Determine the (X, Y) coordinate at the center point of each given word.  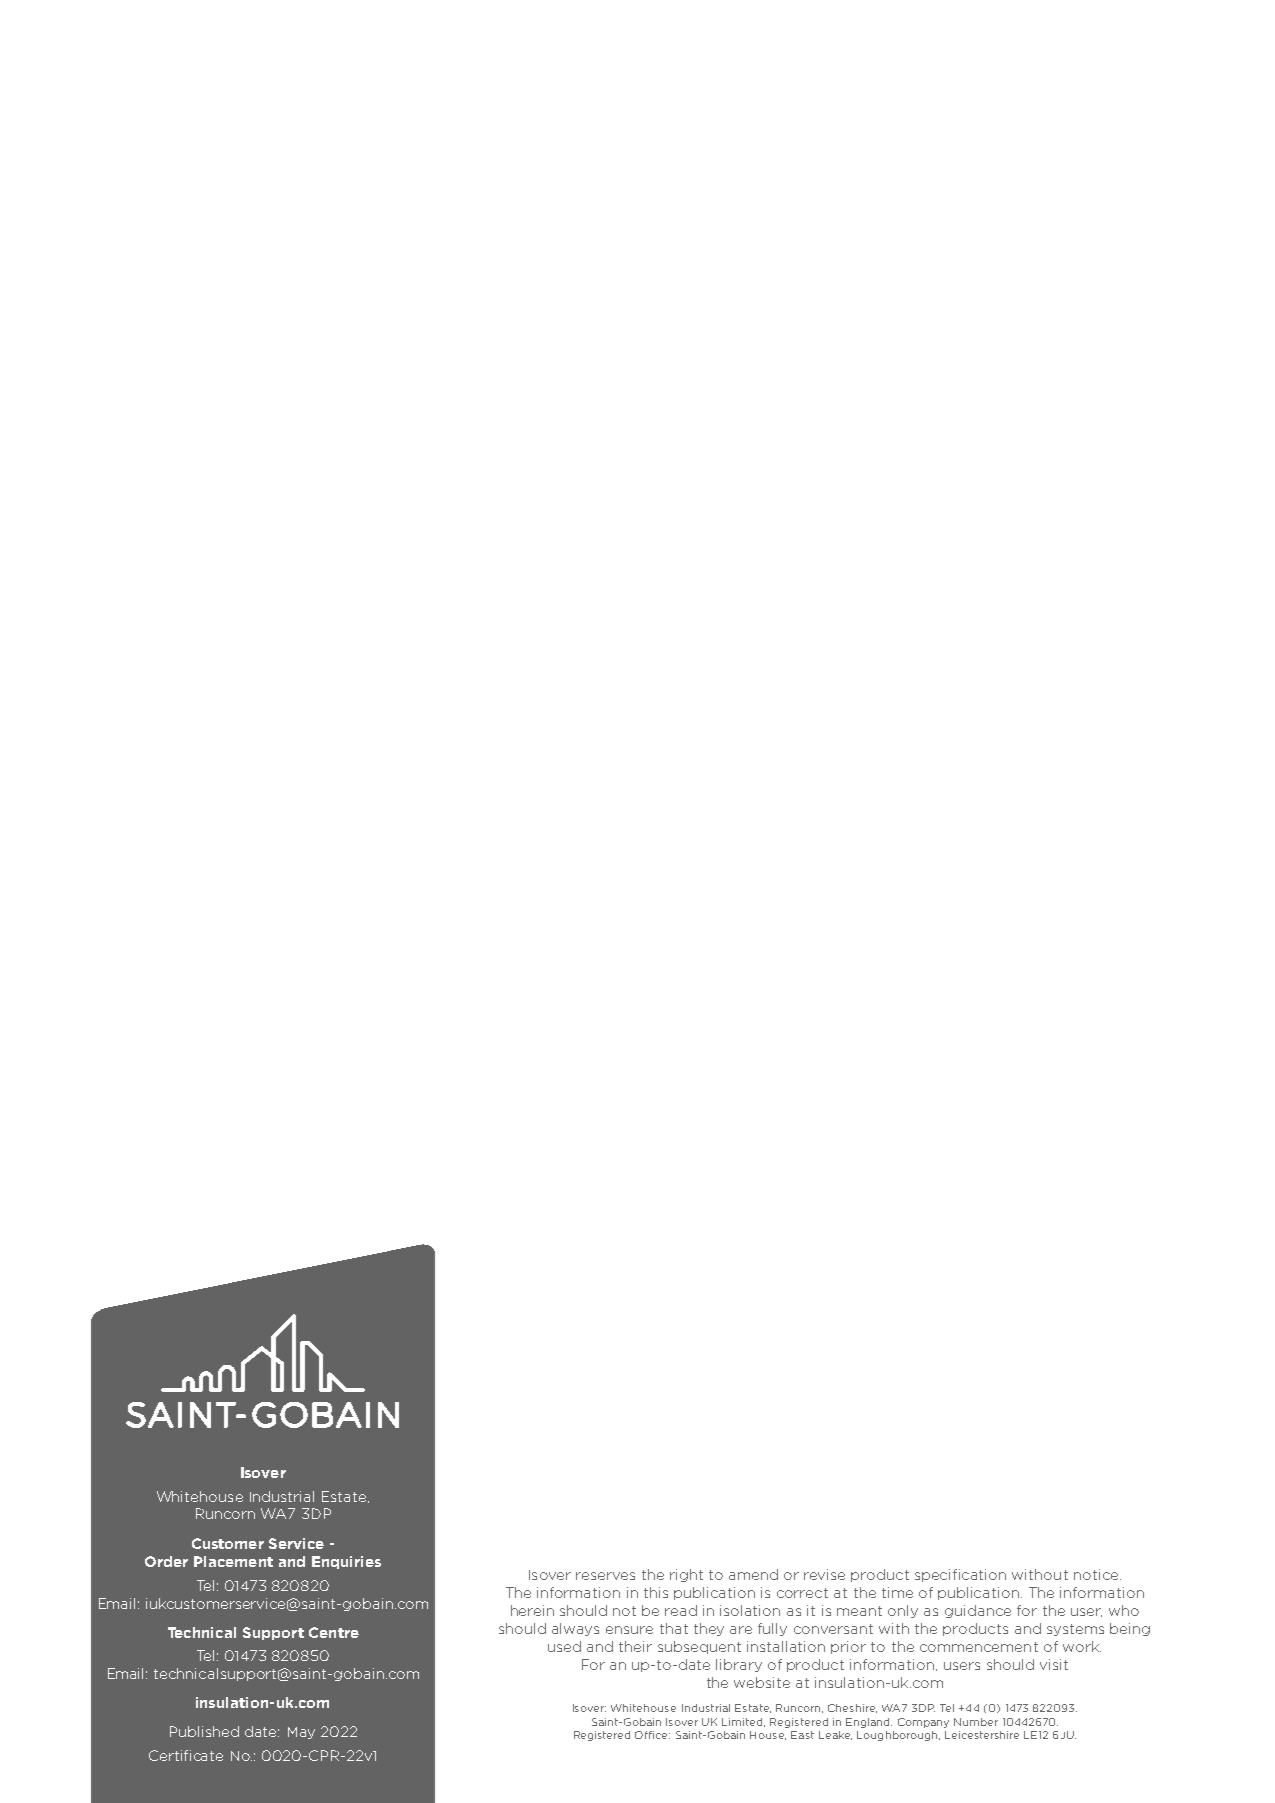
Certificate (186, 1755)
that (674, 1628)
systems (1075, 1630)
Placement (233, 1561)
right (686, 1575)
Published (204, 1731)
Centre (334, 1632)
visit (1054, 1664)
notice (1096, 1574)
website (762, 1682)
